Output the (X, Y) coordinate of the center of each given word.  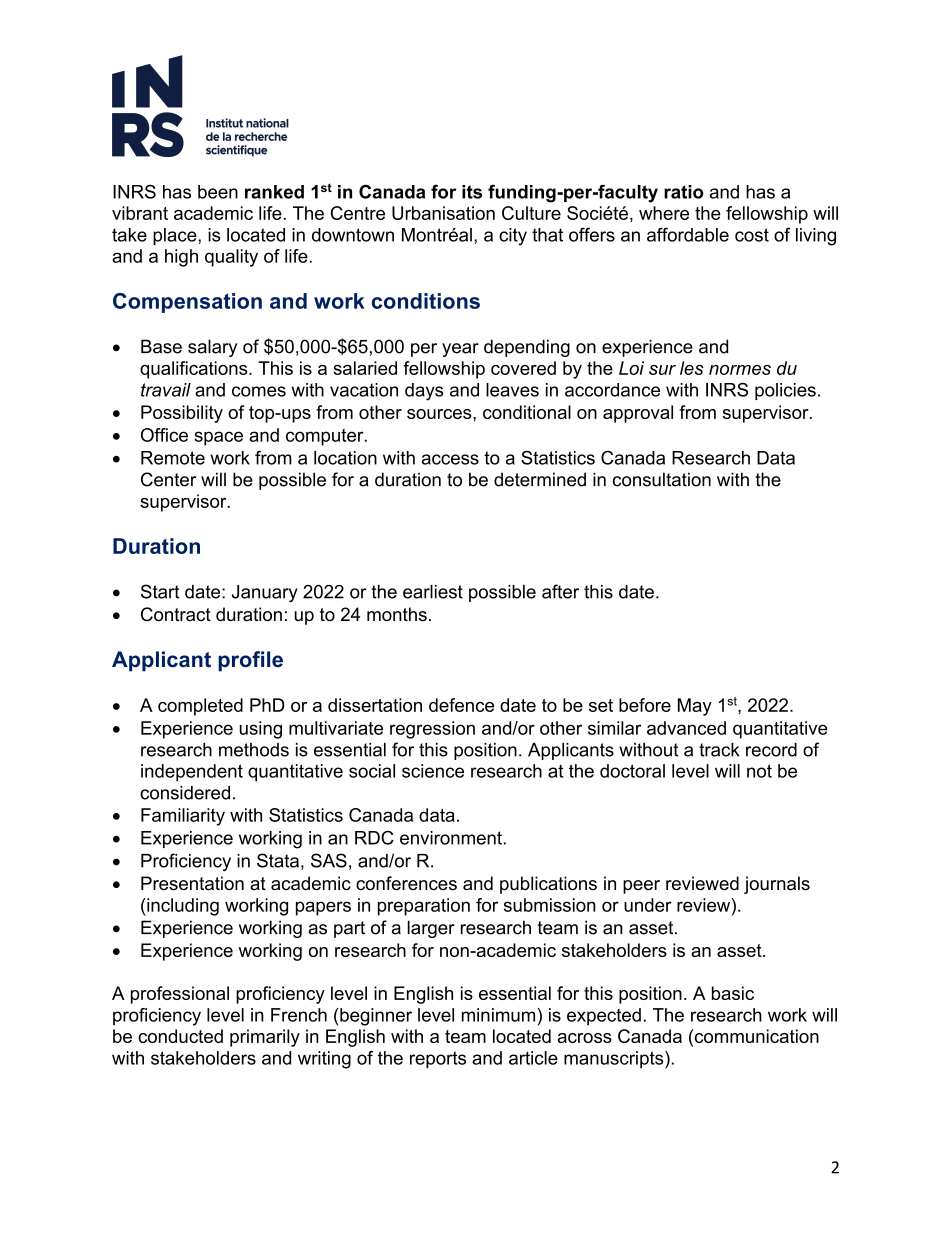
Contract (176, 614)
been (218, 192)
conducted (180, 1036)
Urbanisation (443, 213)
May (695, 707)
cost (752, 235)
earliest (433, 592)
